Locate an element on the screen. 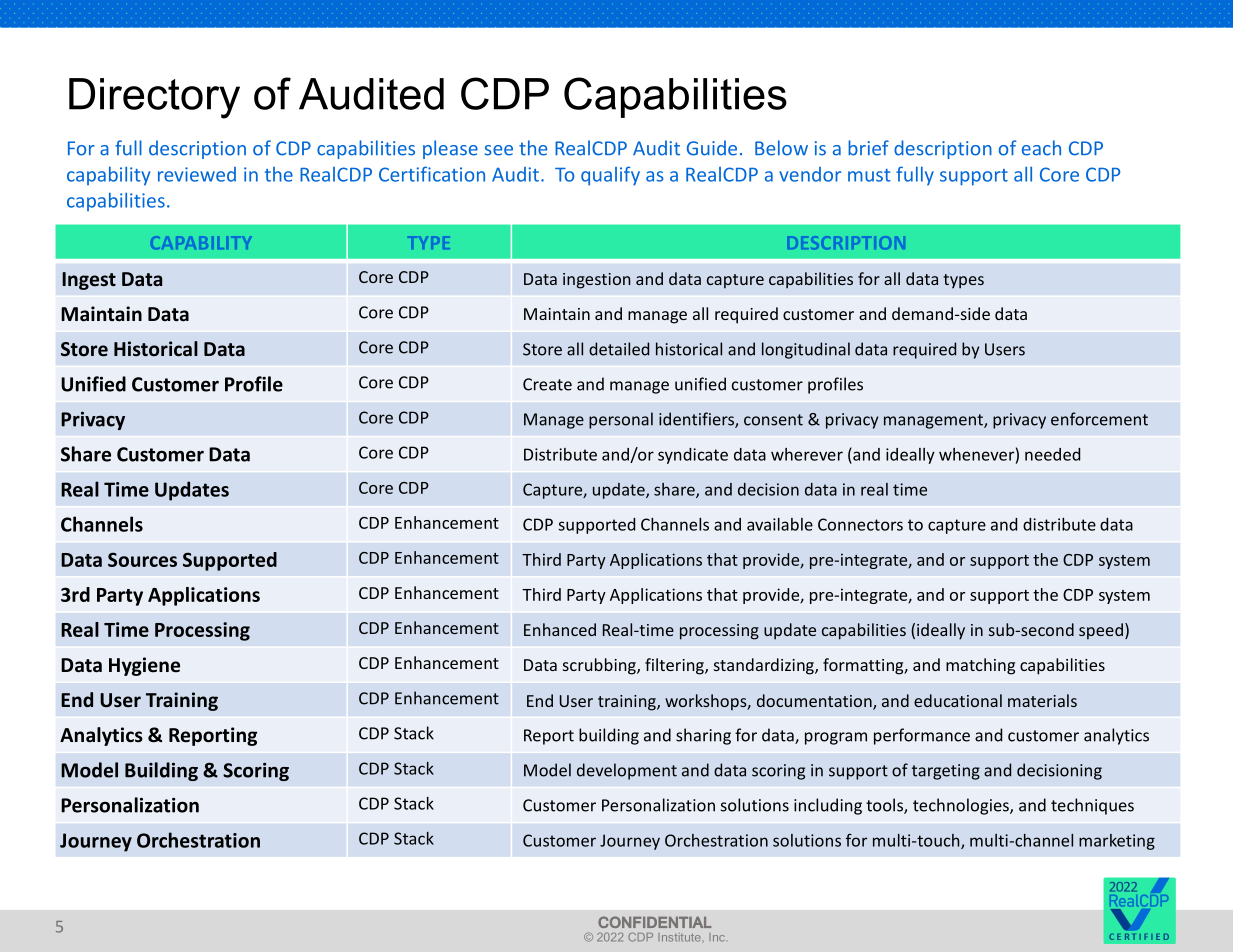 Image resolution: width=1233 pixels, height=952 pixels. each is located at coordinates (1041, 148).
